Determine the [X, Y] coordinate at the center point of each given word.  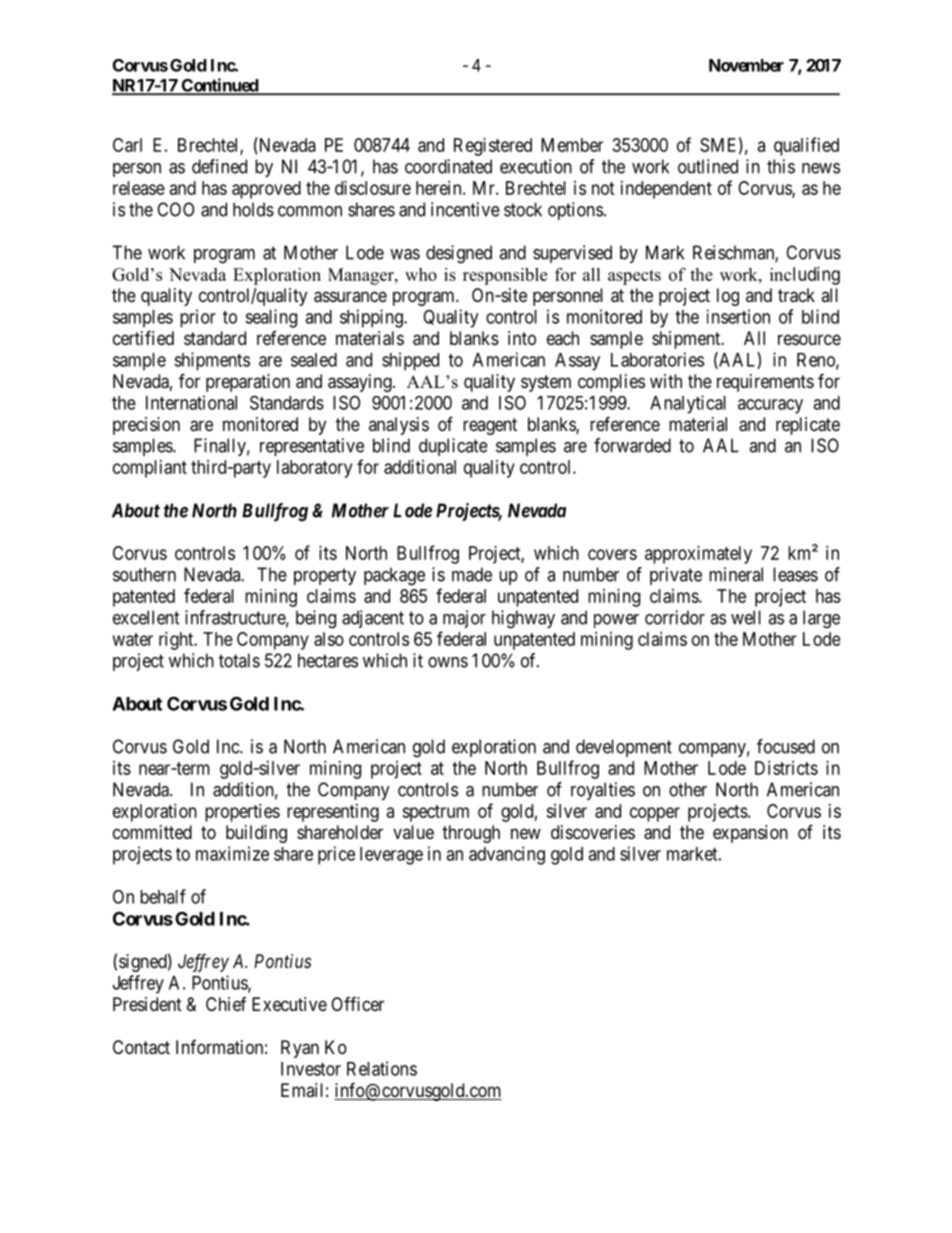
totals [239, 660]
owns [448, 662]
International [191, 402]
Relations [382, 1068]
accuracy [770, 406]
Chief [226, 1004]
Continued [219, 86]
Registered [493, 147]
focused [786, 746]
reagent [490, 426]
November [746, 65]
